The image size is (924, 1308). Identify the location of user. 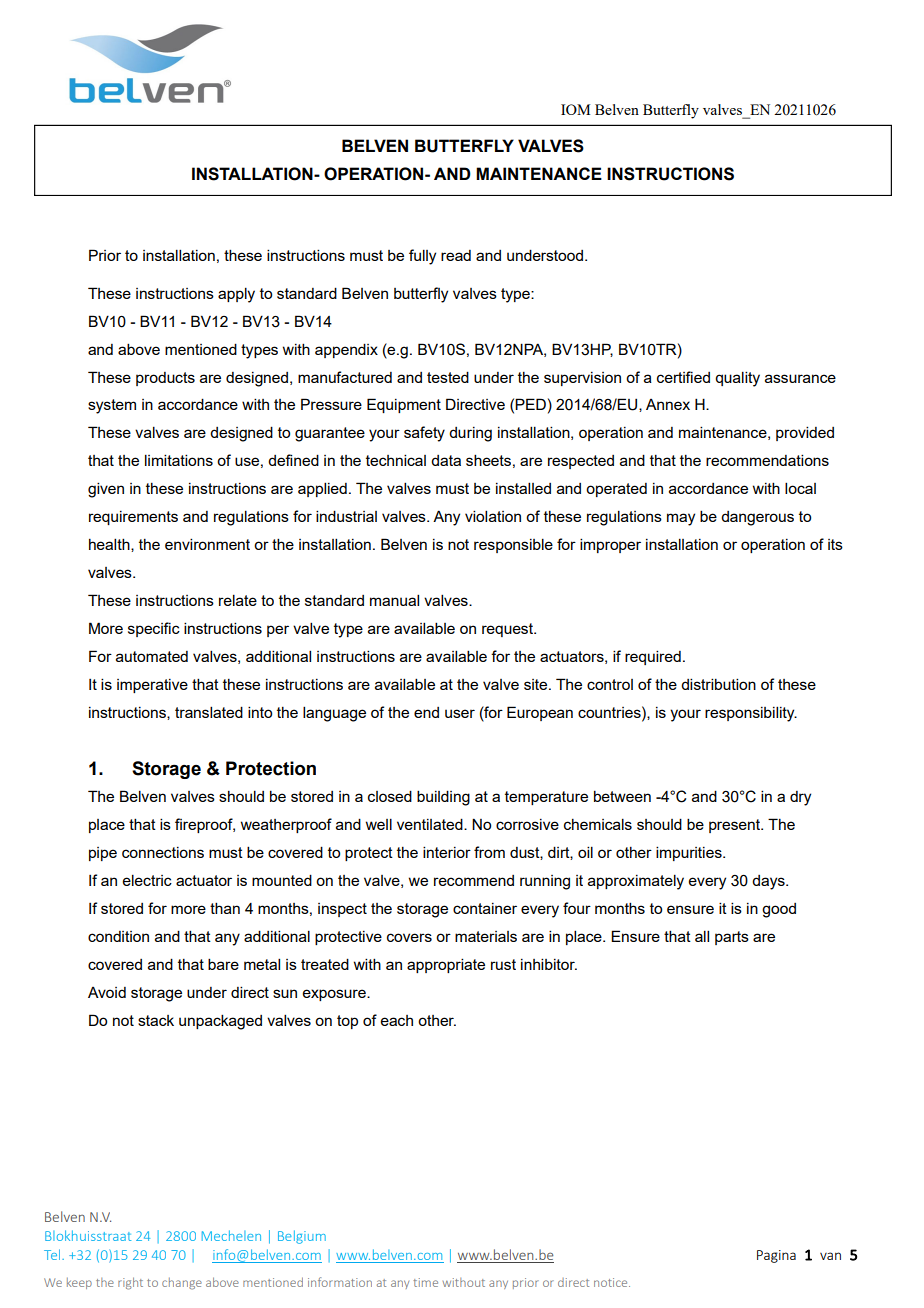
(460, 713).
